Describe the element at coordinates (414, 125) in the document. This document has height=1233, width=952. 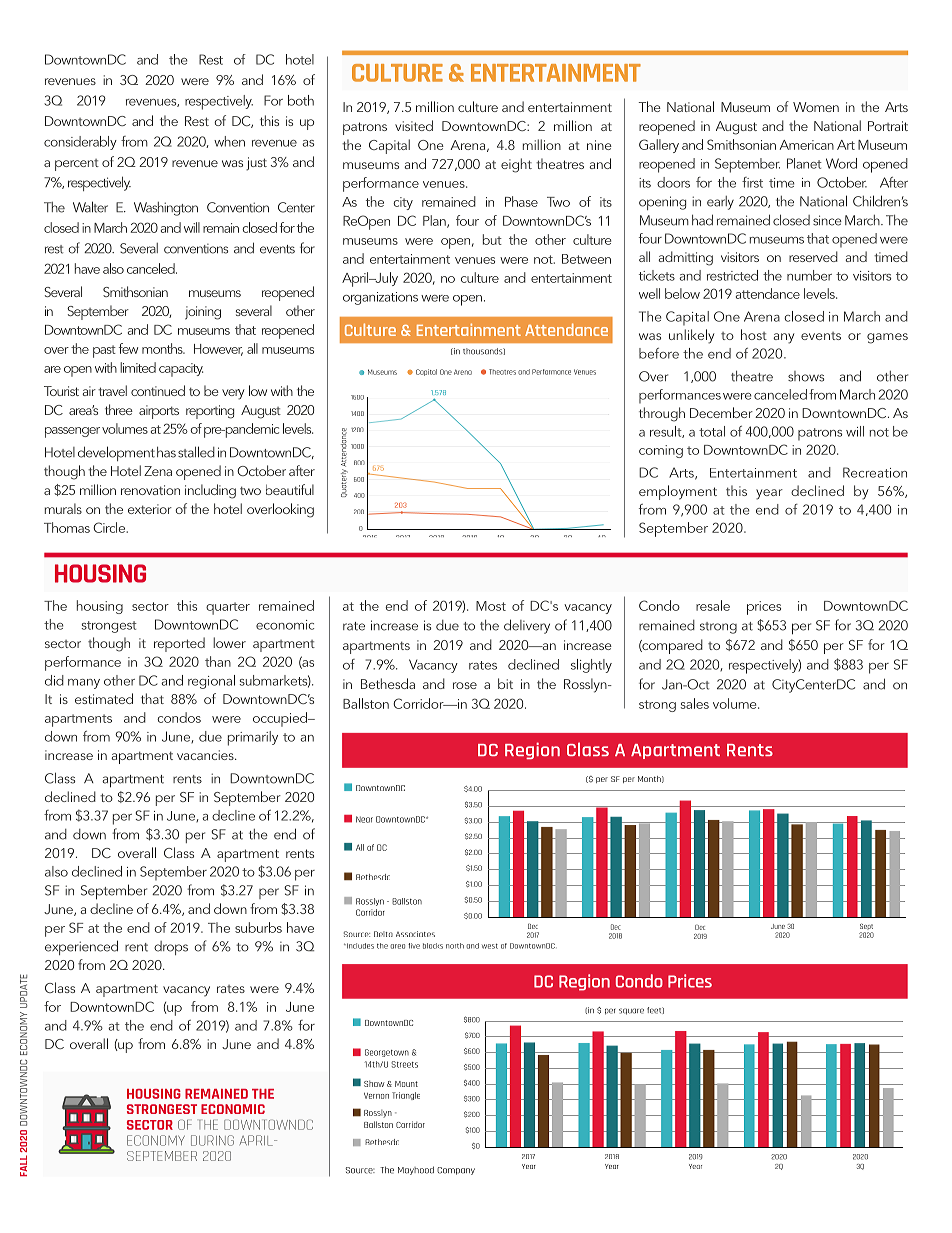
I see `visited` at that location.
